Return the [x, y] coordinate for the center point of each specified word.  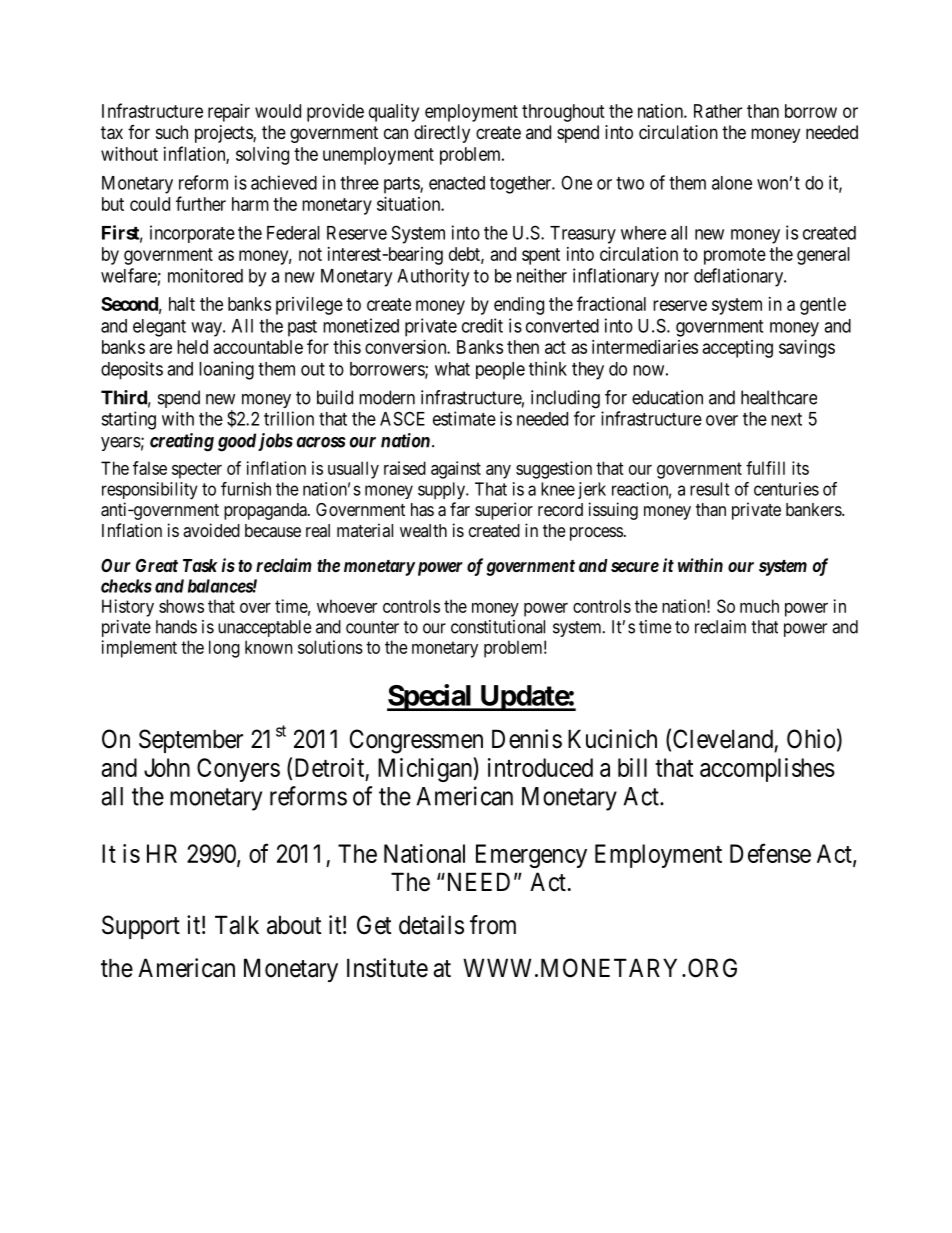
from [493, 925]
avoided [211, 530]
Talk [237, 925]
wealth [423, 530]
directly [442, 134]
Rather [718, 111]
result [709, 489]
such [172, 132]
